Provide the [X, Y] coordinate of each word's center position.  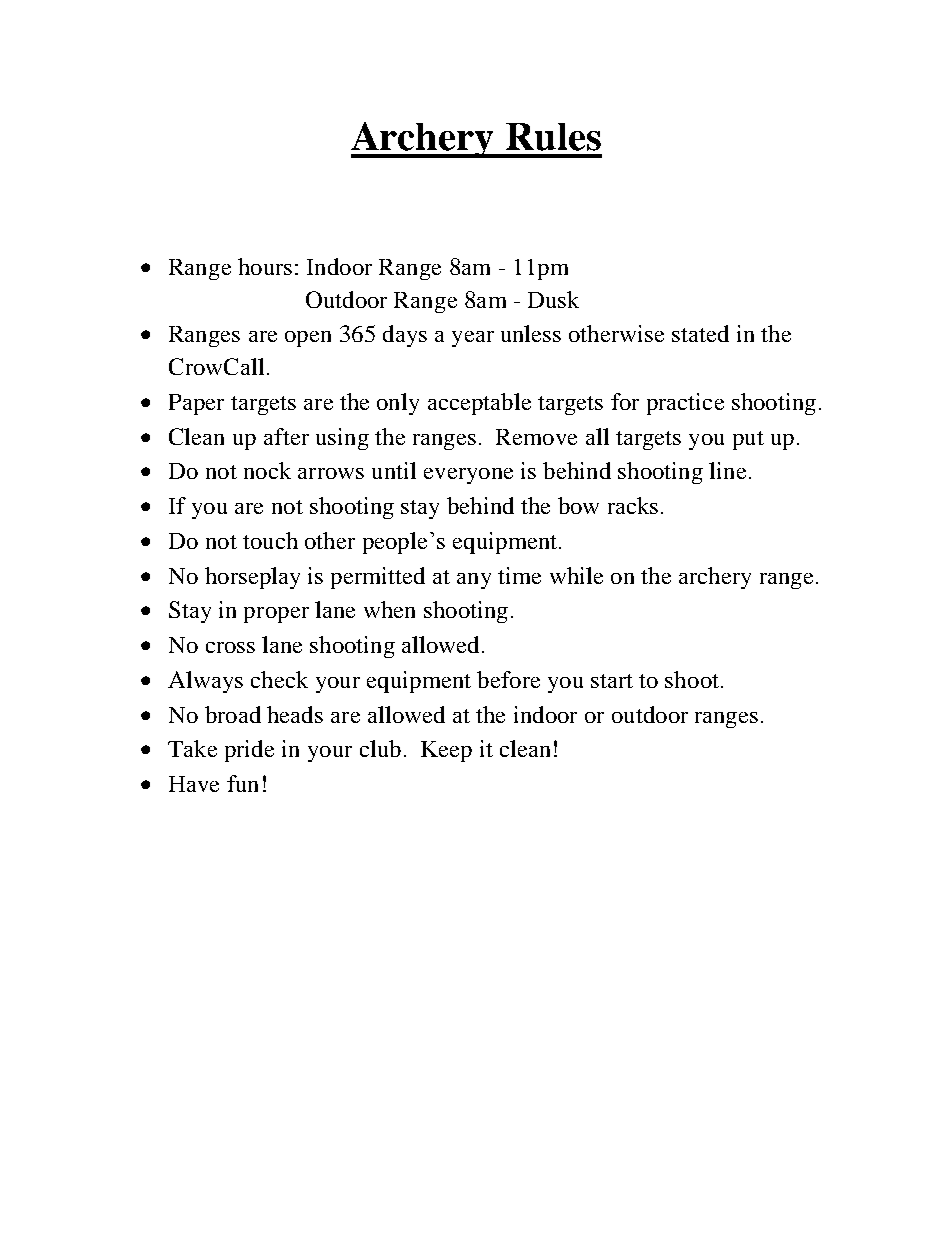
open [308, 339]
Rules [553, 137]
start [612, 681]
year [473, 339]
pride [249, 751]
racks [633, 505]
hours [265, 266]
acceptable [479, 404]
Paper [196, 404]
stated [700, 333]
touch [270, 540]
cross [230, 647]
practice [685, 404]
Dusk [553, 299]
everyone [468, 476]
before [508, 679]
